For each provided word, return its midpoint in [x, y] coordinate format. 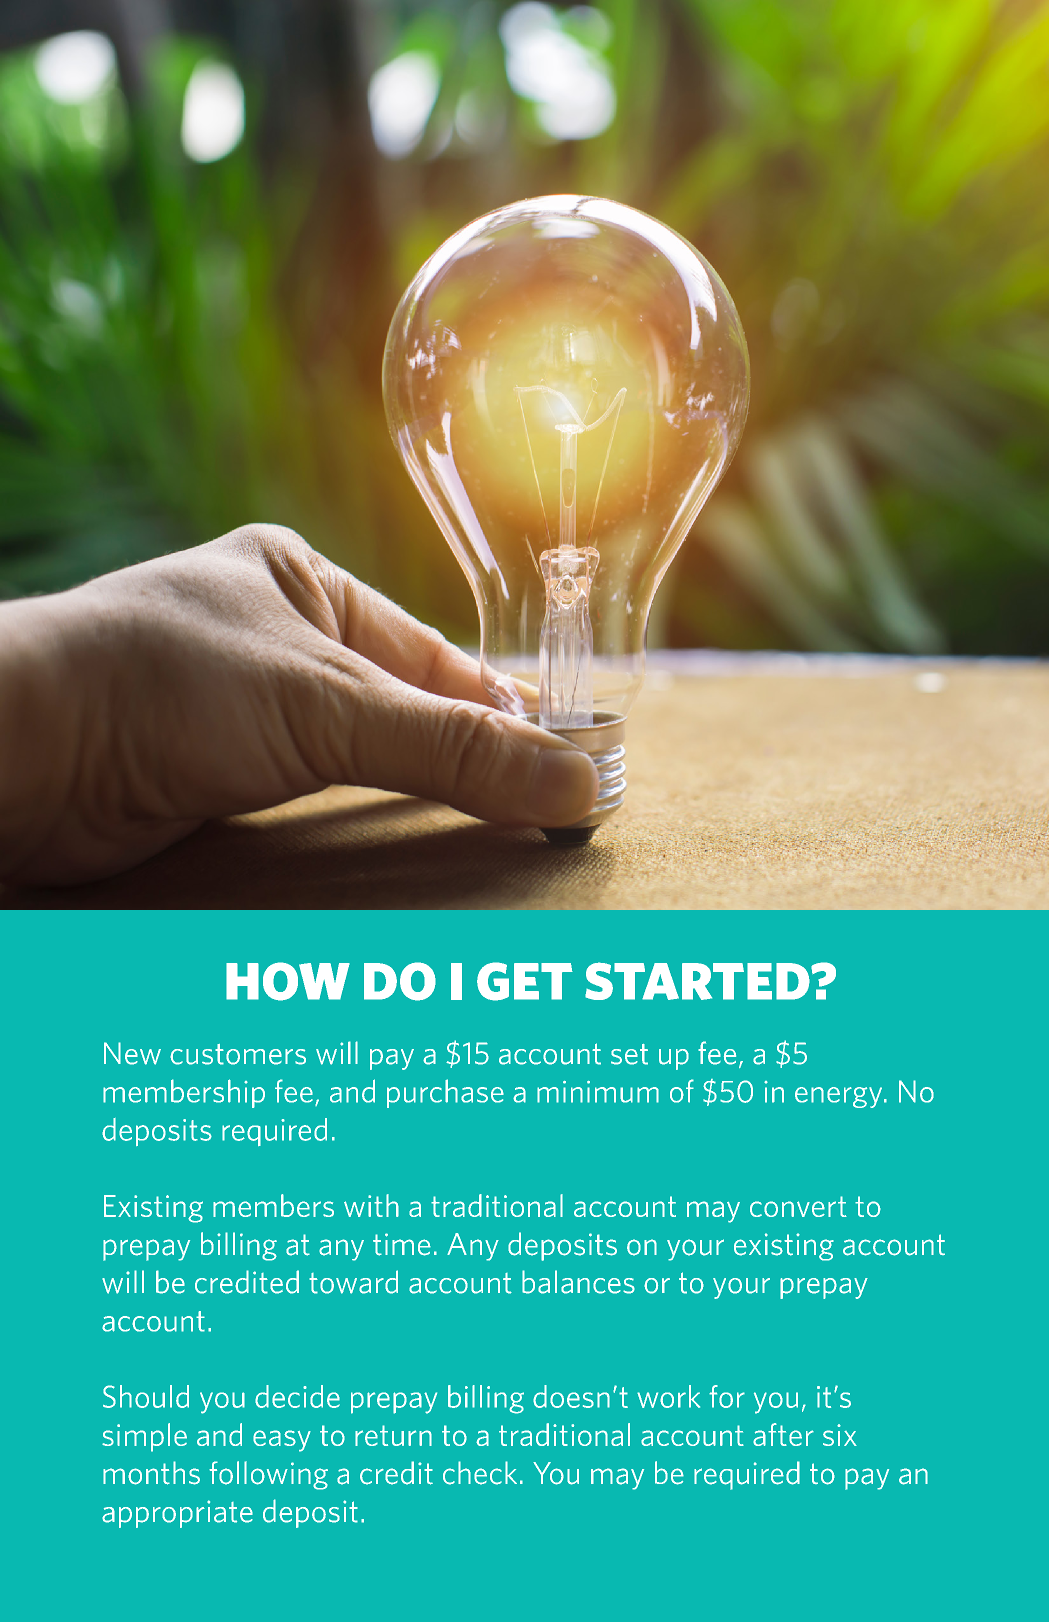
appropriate [177, 1514]
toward [353, 1282]
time [402, 1244]
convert [798, 1206]
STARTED [698, 981]
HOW [288, 981]
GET [525, 981]
